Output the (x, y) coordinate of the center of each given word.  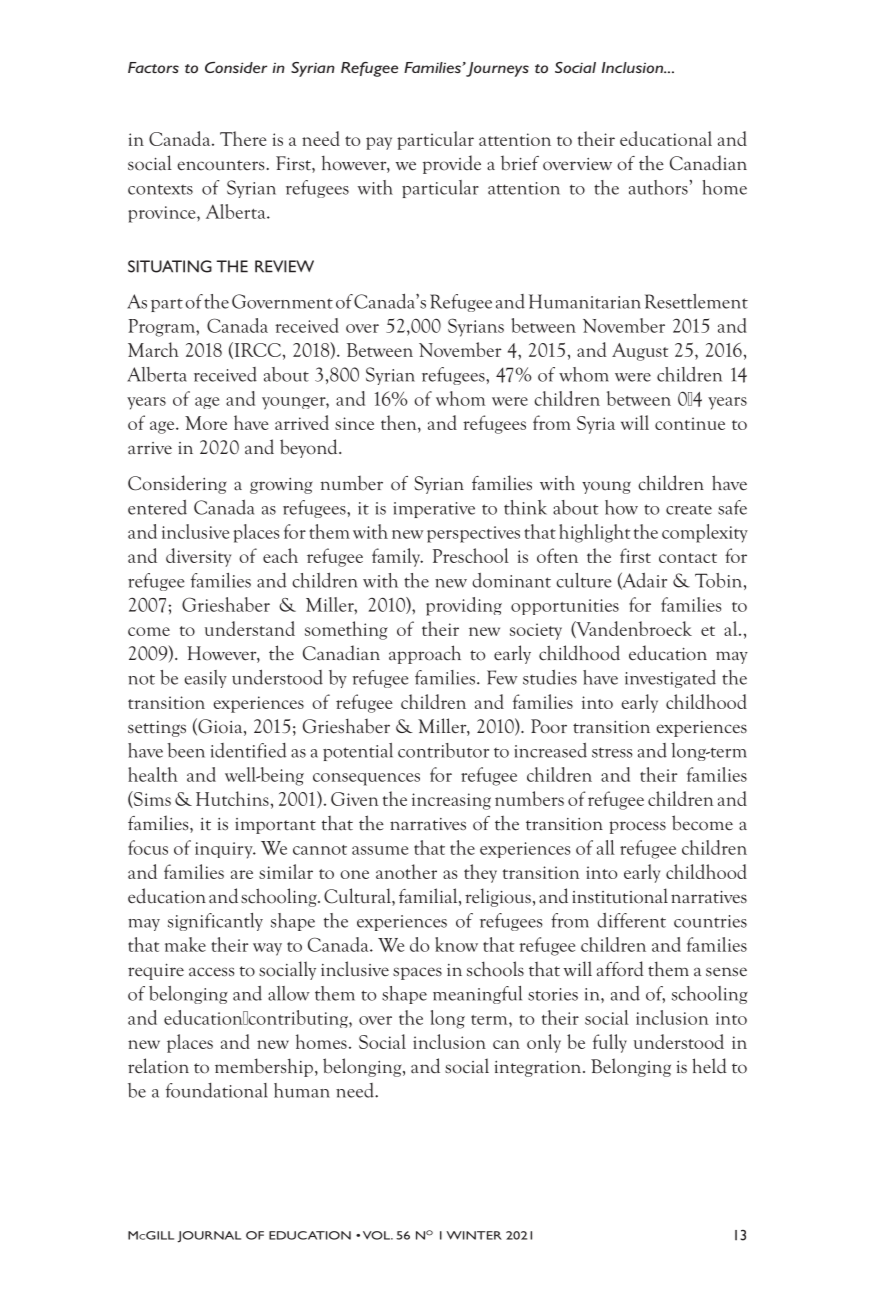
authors (659, 187)
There (243, 138)
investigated (670, 679)
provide (452, 164)
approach (425, 654)
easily (205, 679)
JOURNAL (209, 1237)
